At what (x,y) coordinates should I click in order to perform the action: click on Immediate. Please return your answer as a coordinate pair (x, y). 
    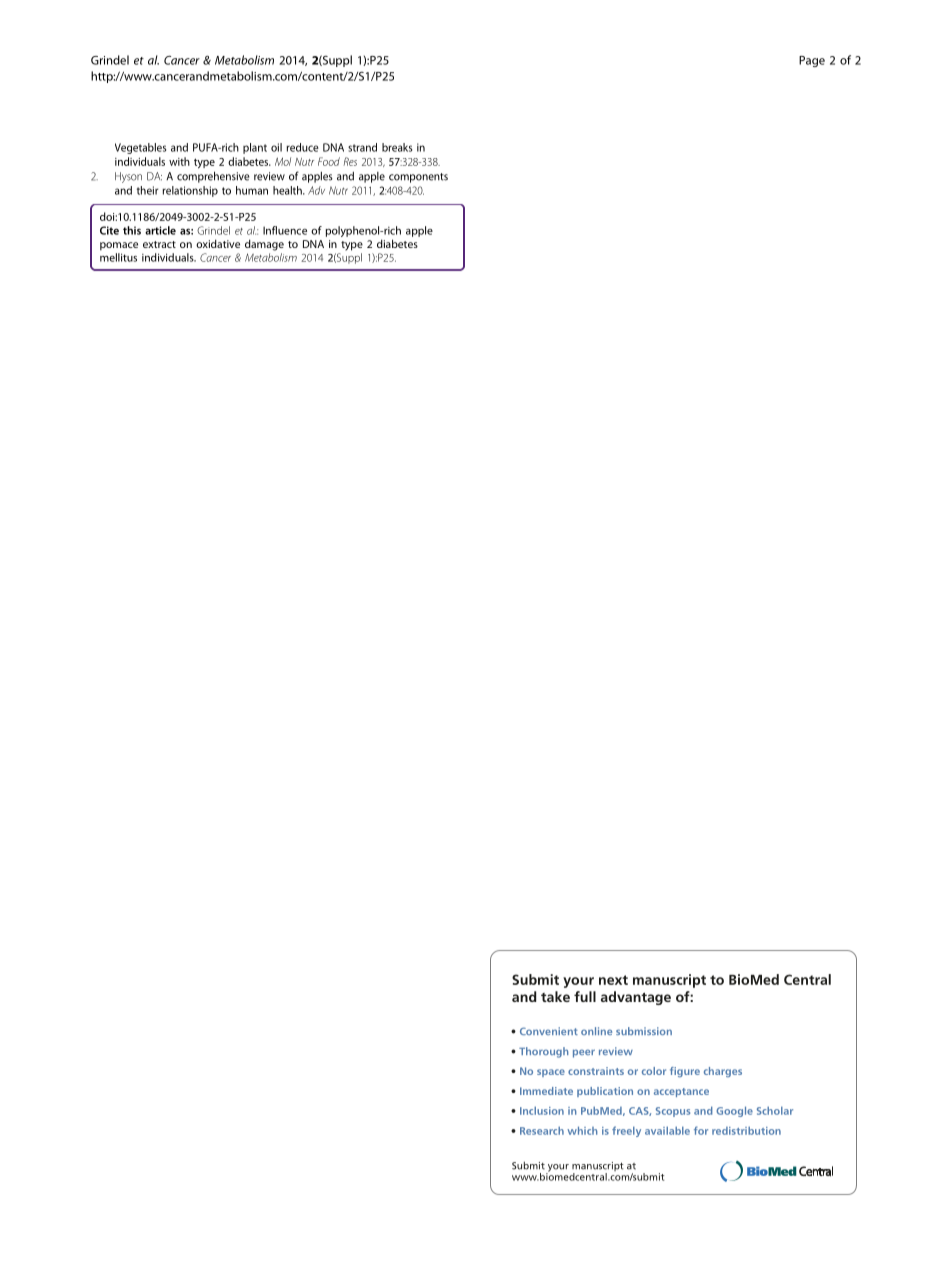
    Looking at the image, I should click on (546, 1091).
